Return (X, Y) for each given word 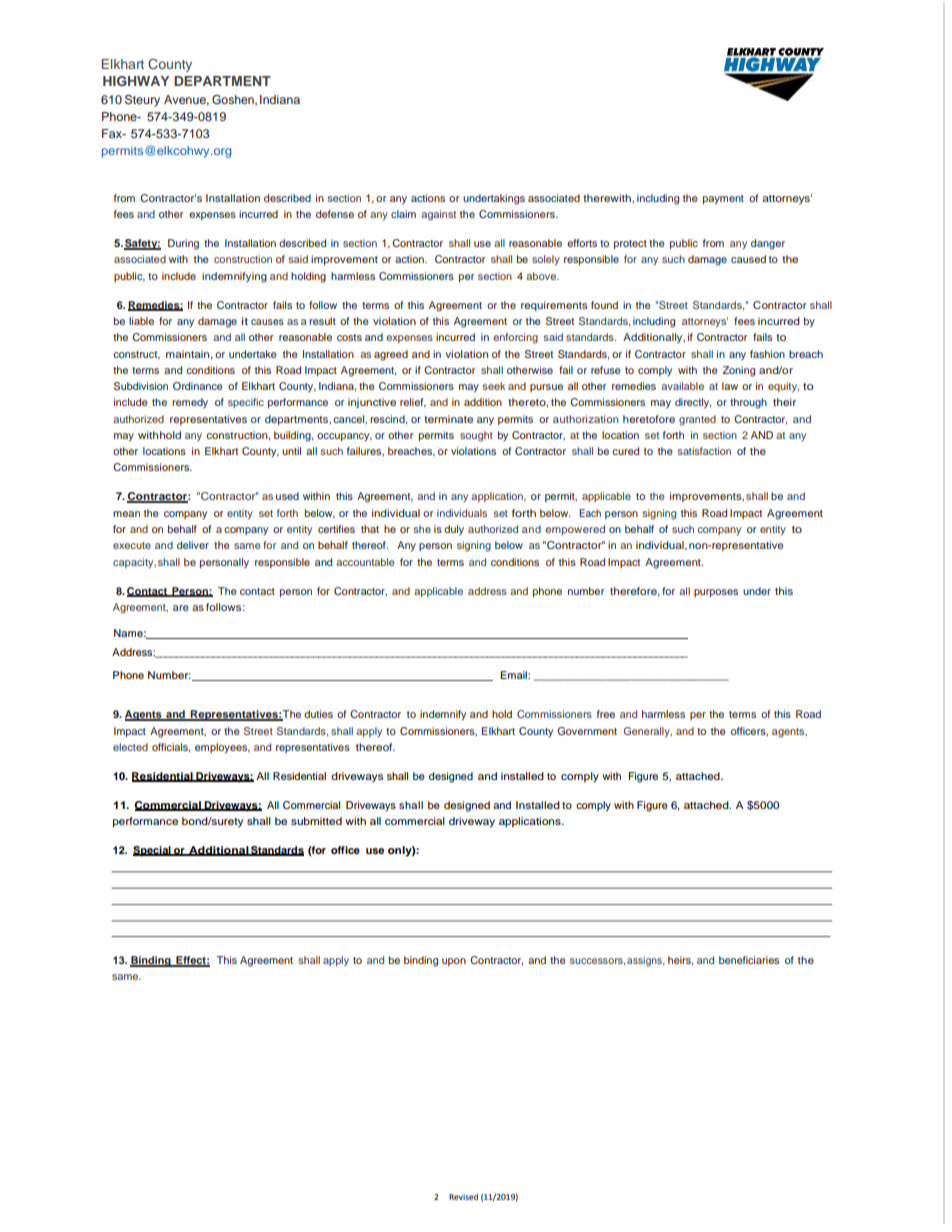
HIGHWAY (136, 81)
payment (723, 200)
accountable (365, 562)
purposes (716, 593)
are (181, 608)
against (438, 215)
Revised (463, 1197)
